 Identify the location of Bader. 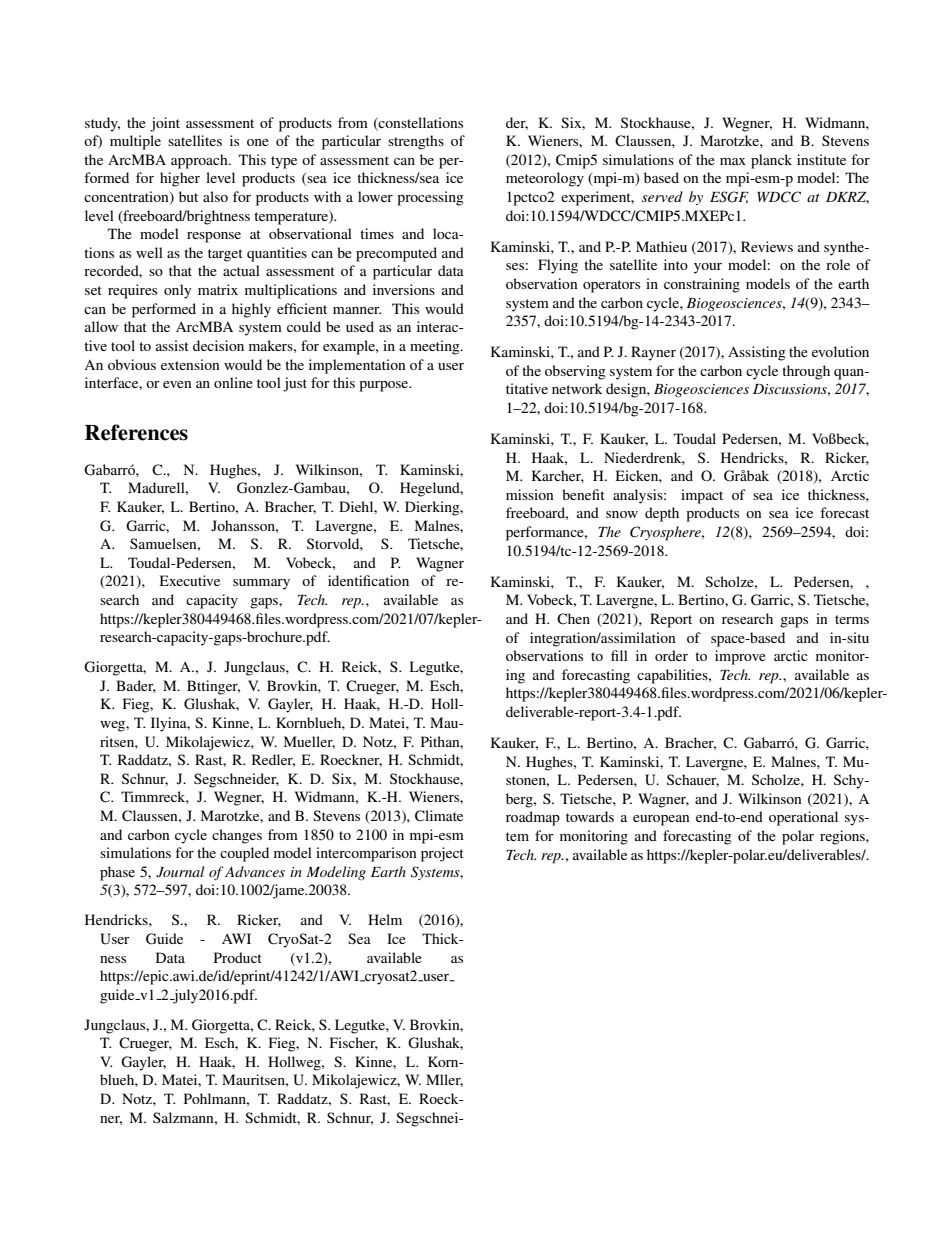
(136, 686).
